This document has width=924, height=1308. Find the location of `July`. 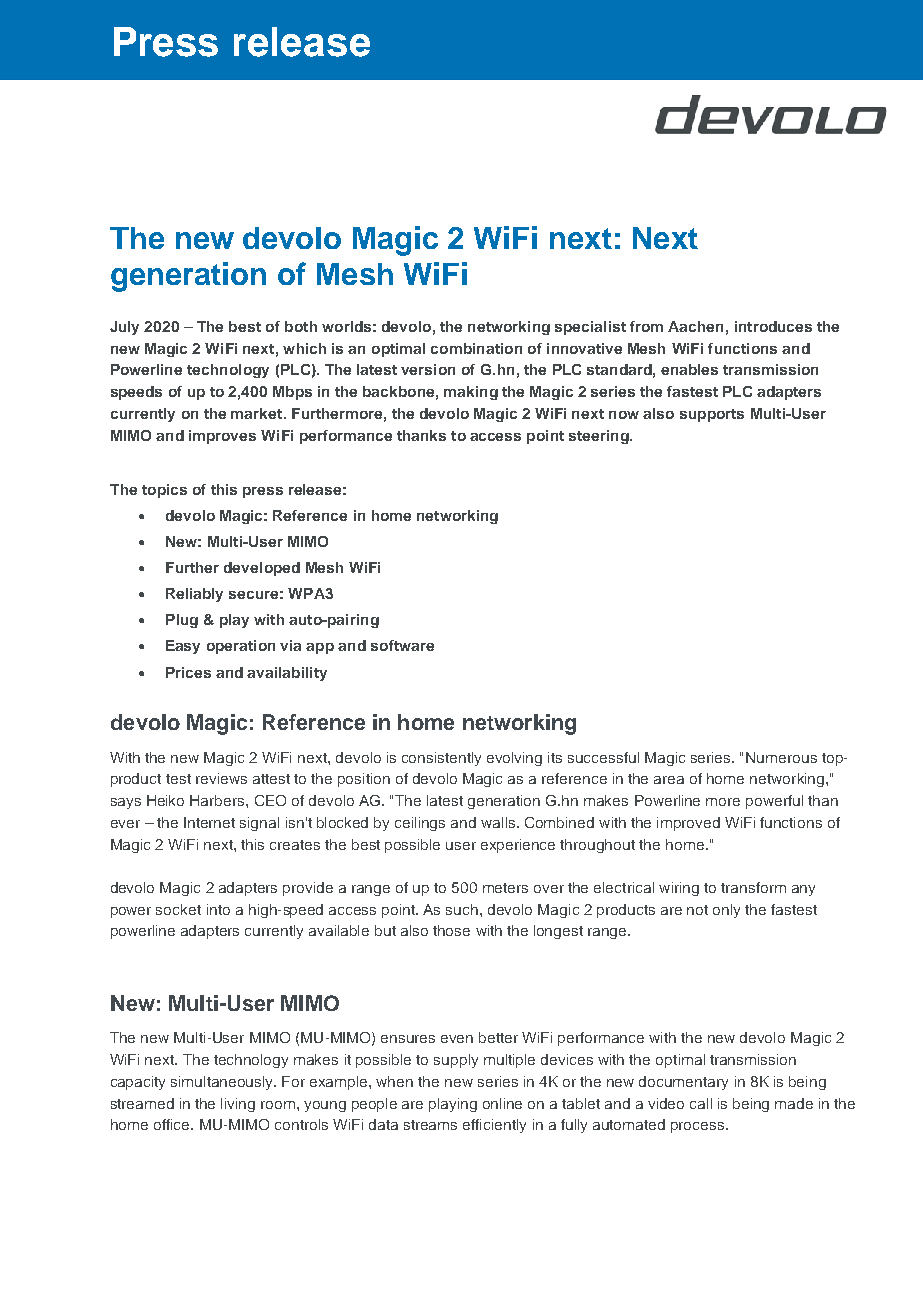

July is located at coordinates (124, 328).
